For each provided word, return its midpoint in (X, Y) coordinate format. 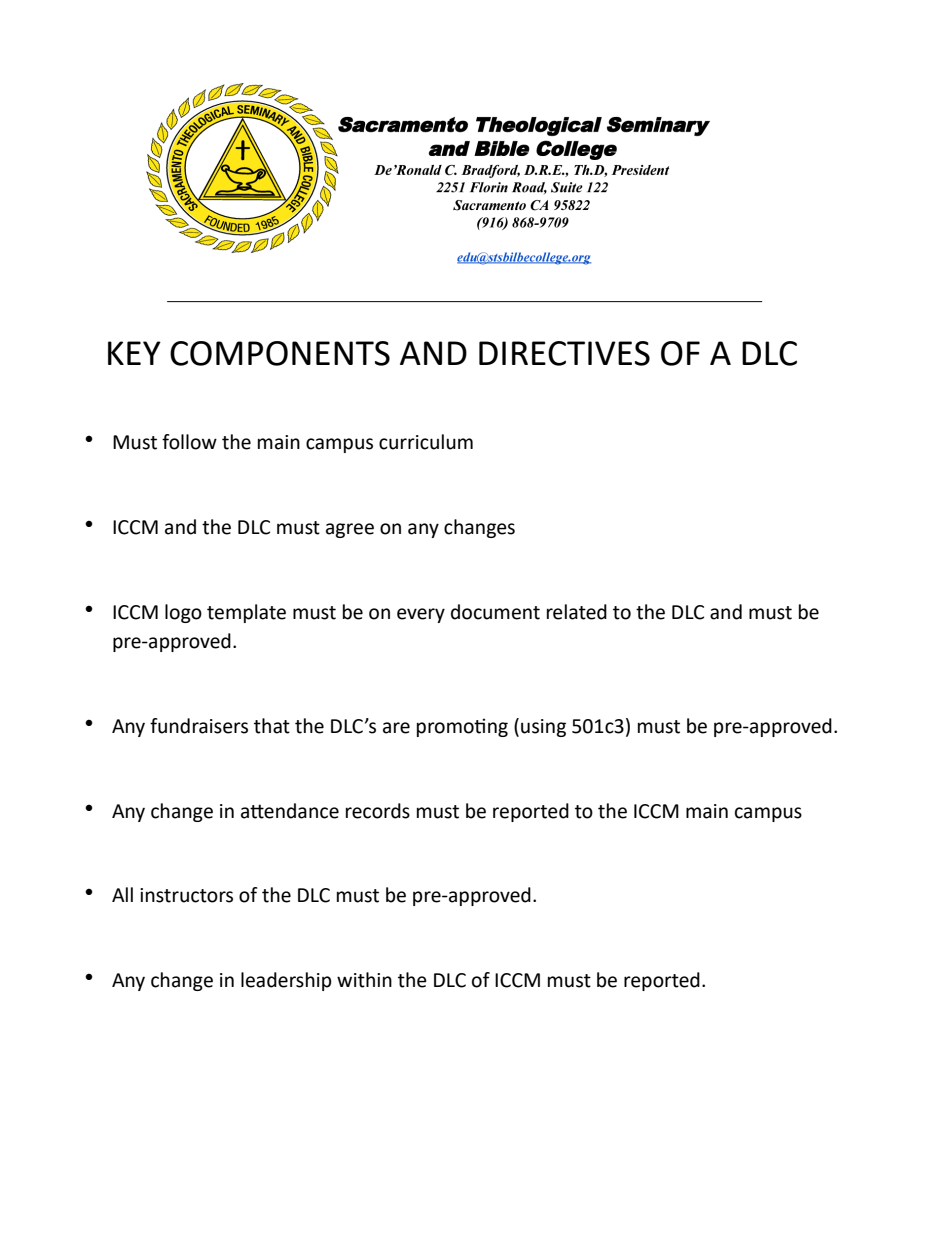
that (272, 726)
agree (350, 530)
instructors (186, 895)
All (122, 894)
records (378, 811)
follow (189, 442)
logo (183, 613)
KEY (134, 353)
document (495, 612)
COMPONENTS (280, 353)
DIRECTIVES (564, 353)
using (543, 728)
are (396, 728)
